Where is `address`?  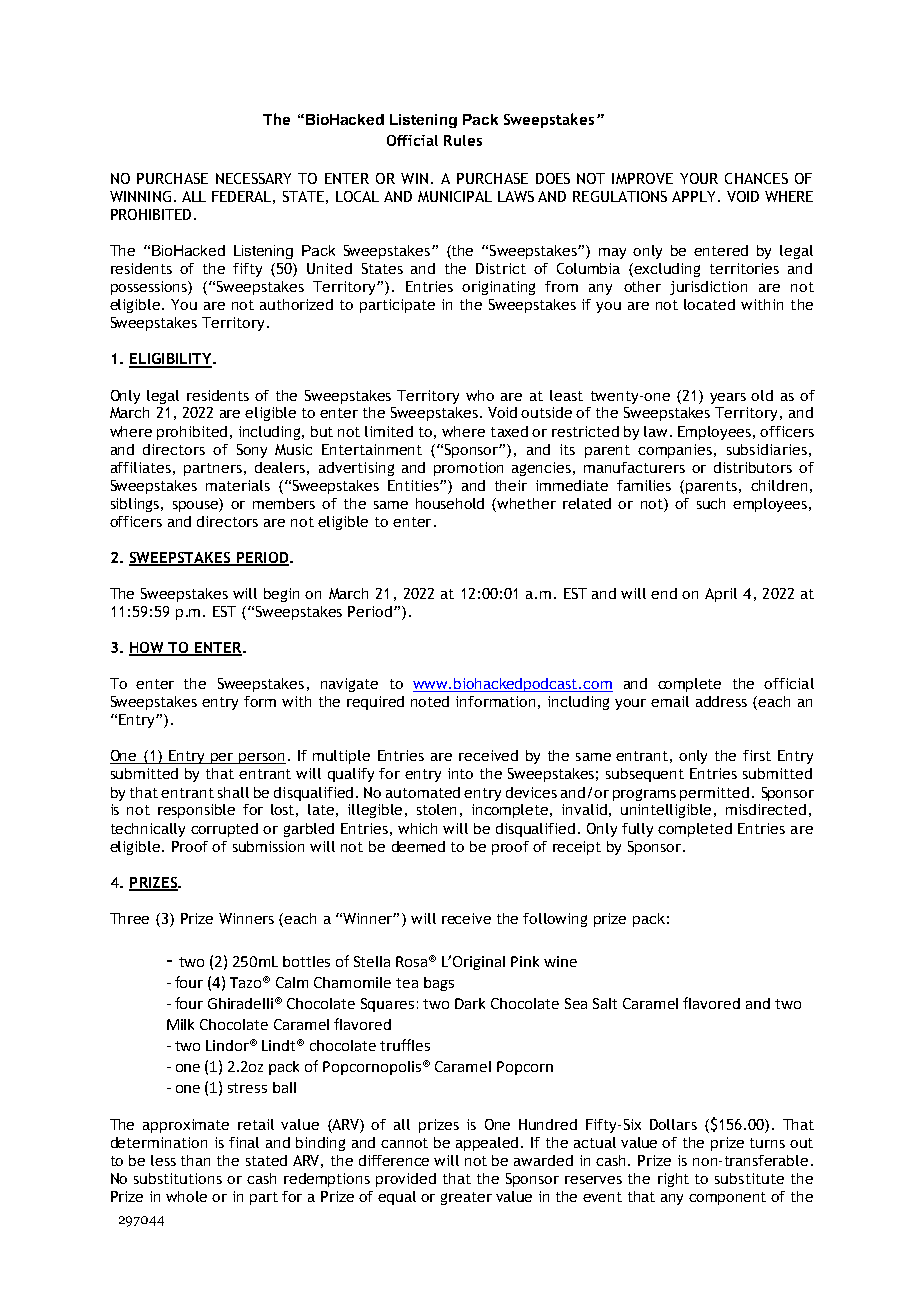
address is located at coordinates (721, 701).
